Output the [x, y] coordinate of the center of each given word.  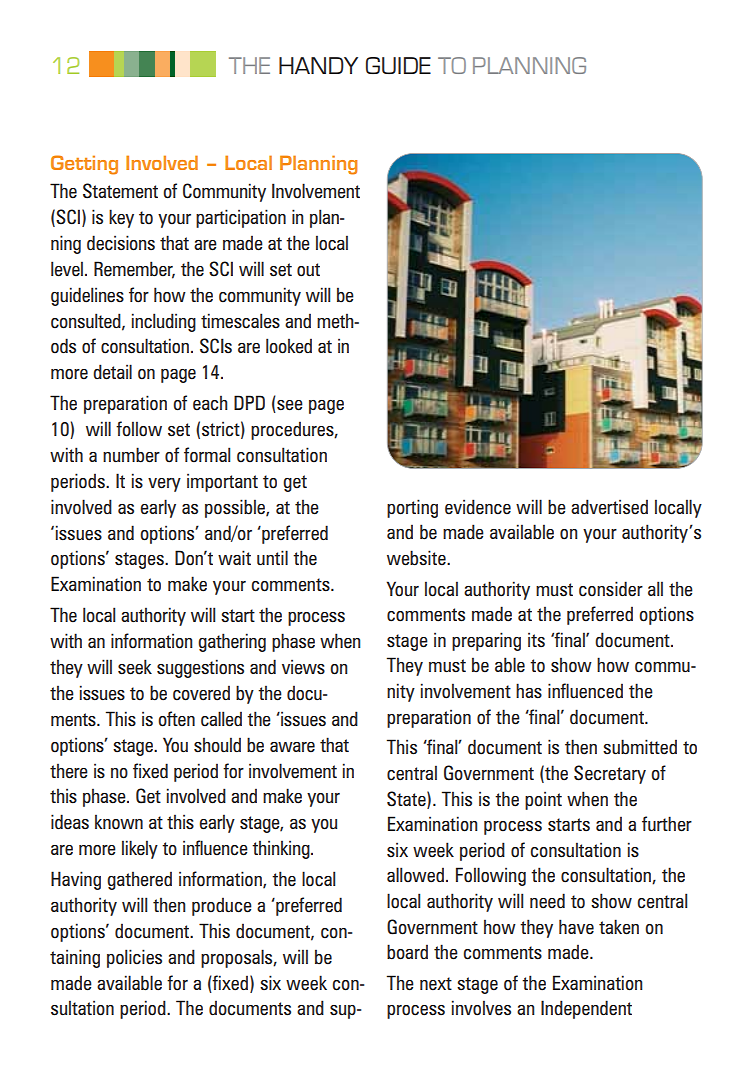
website [417, 558]
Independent [586, 1009]
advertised [609, 507]
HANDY [318, 65]
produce [222, 906]
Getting [84, 165]
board [407, 952]
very [164, 485]
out [308, 270]
